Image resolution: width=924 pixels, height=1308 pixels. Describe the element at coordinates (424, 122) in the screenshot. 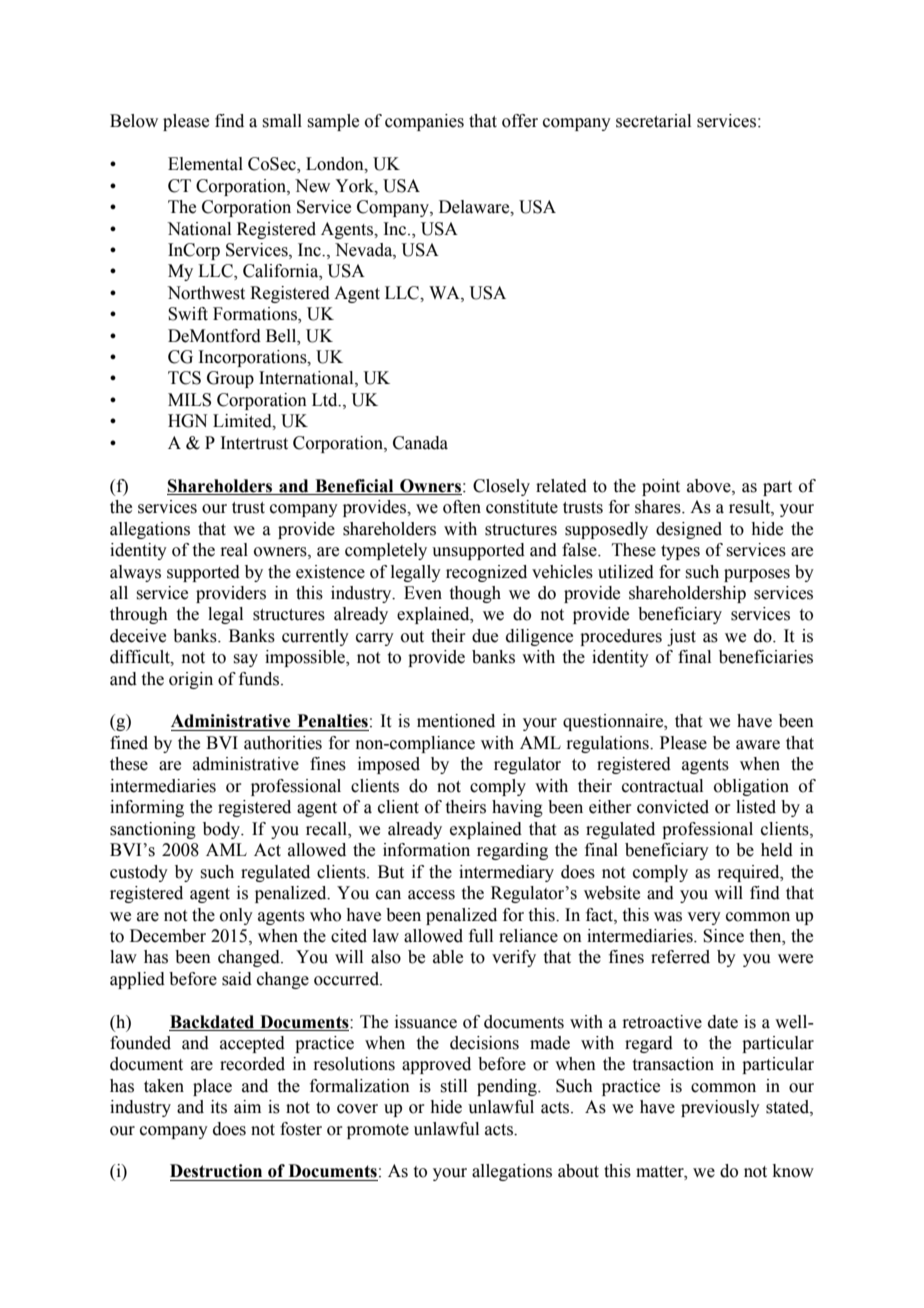

I see `companies` at that location.
